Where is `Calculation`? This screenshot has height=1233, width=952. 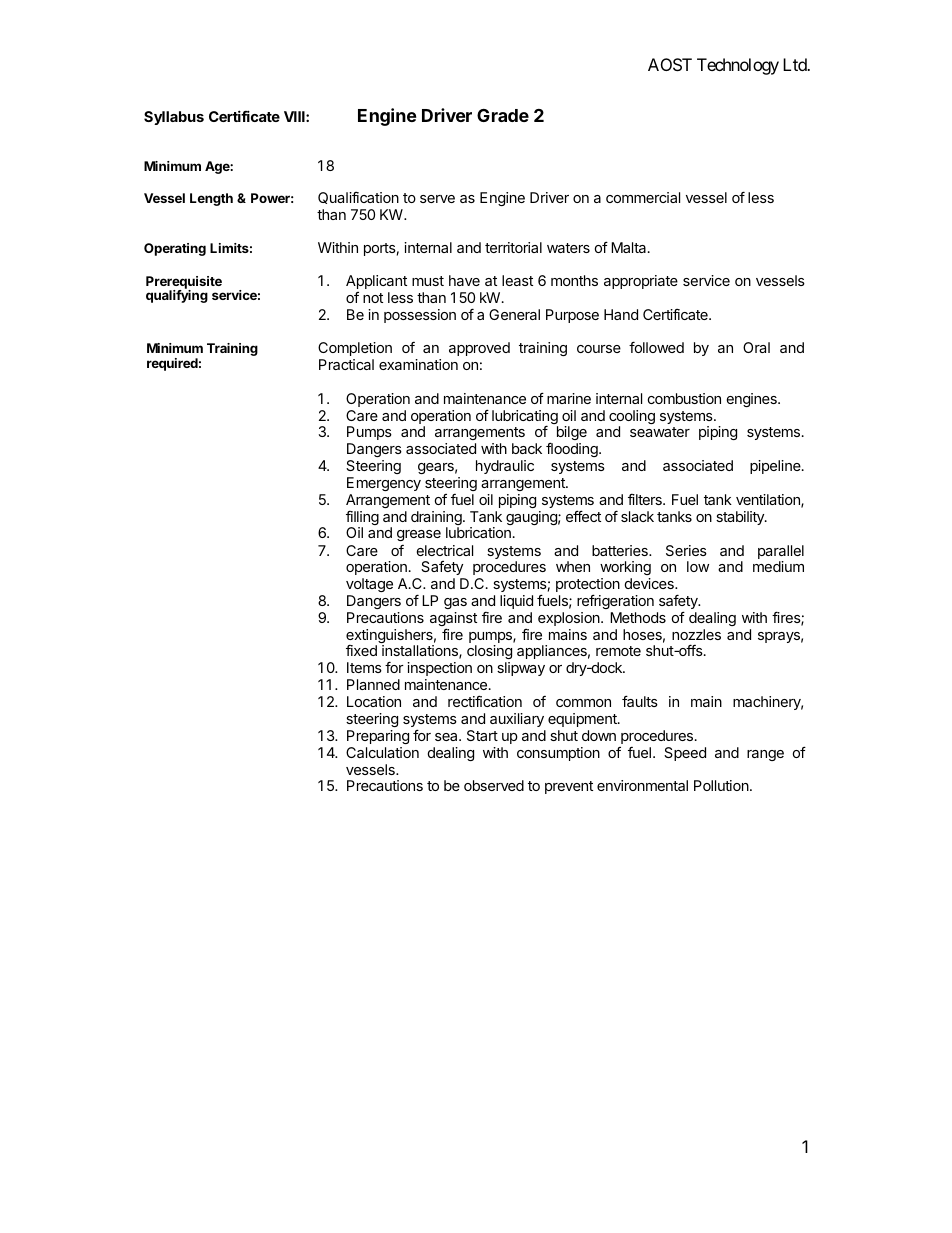
Calculation is located at coordinates (382, 752).
